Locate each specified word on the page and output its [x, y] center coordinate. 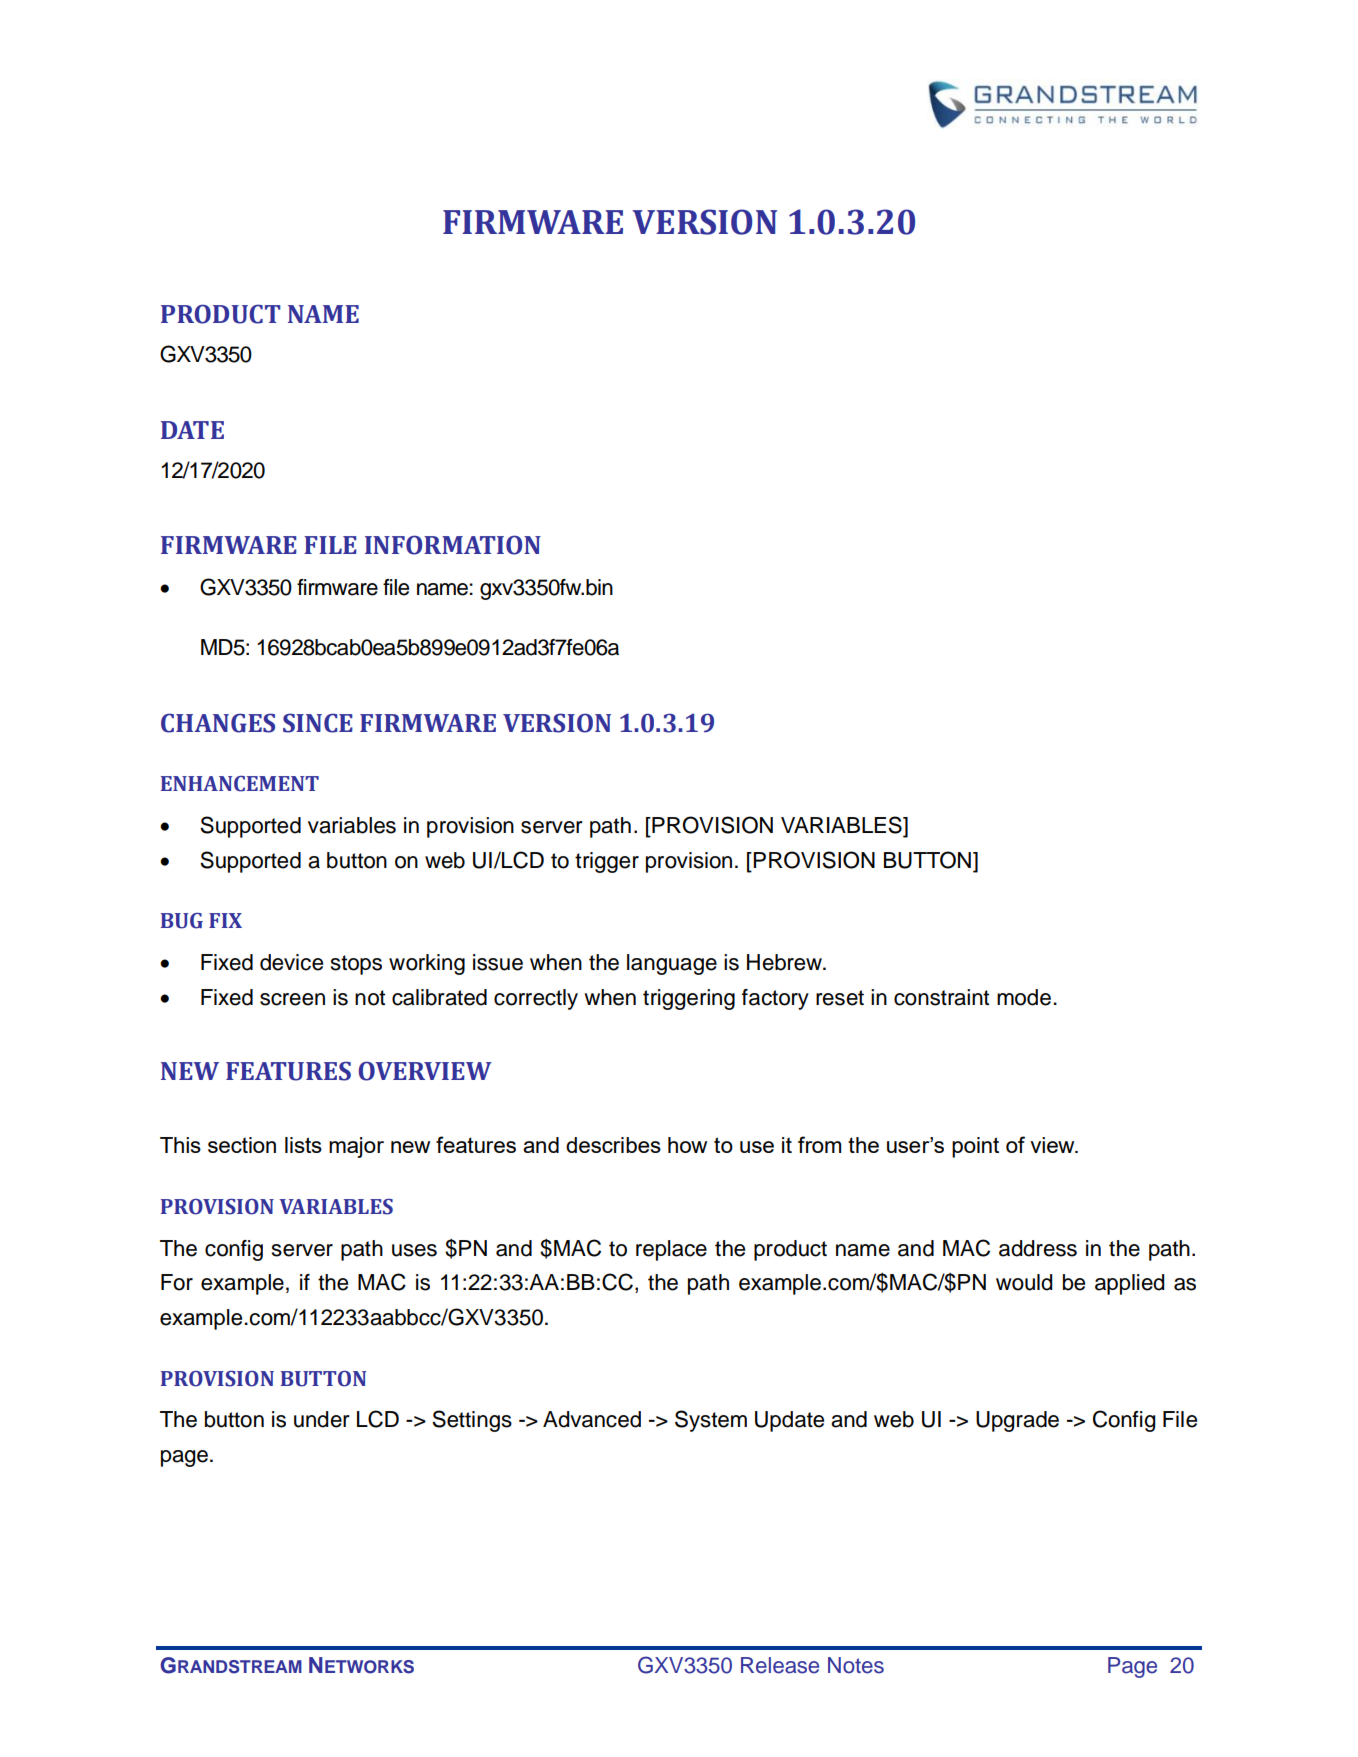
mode [1025, 997]
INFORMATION [453, 545]
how [687, 1145]
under [322, 1419]
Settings [472, 1421]
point [975, 1147]
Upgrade [1017, 1421]
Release [780, 1665]
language [672, 964]
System [711, 1421]
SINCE [318, 723]
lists [303, 1145]
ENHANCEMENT [240, 784]
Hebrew [785, 962]
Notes [856, 1665]
